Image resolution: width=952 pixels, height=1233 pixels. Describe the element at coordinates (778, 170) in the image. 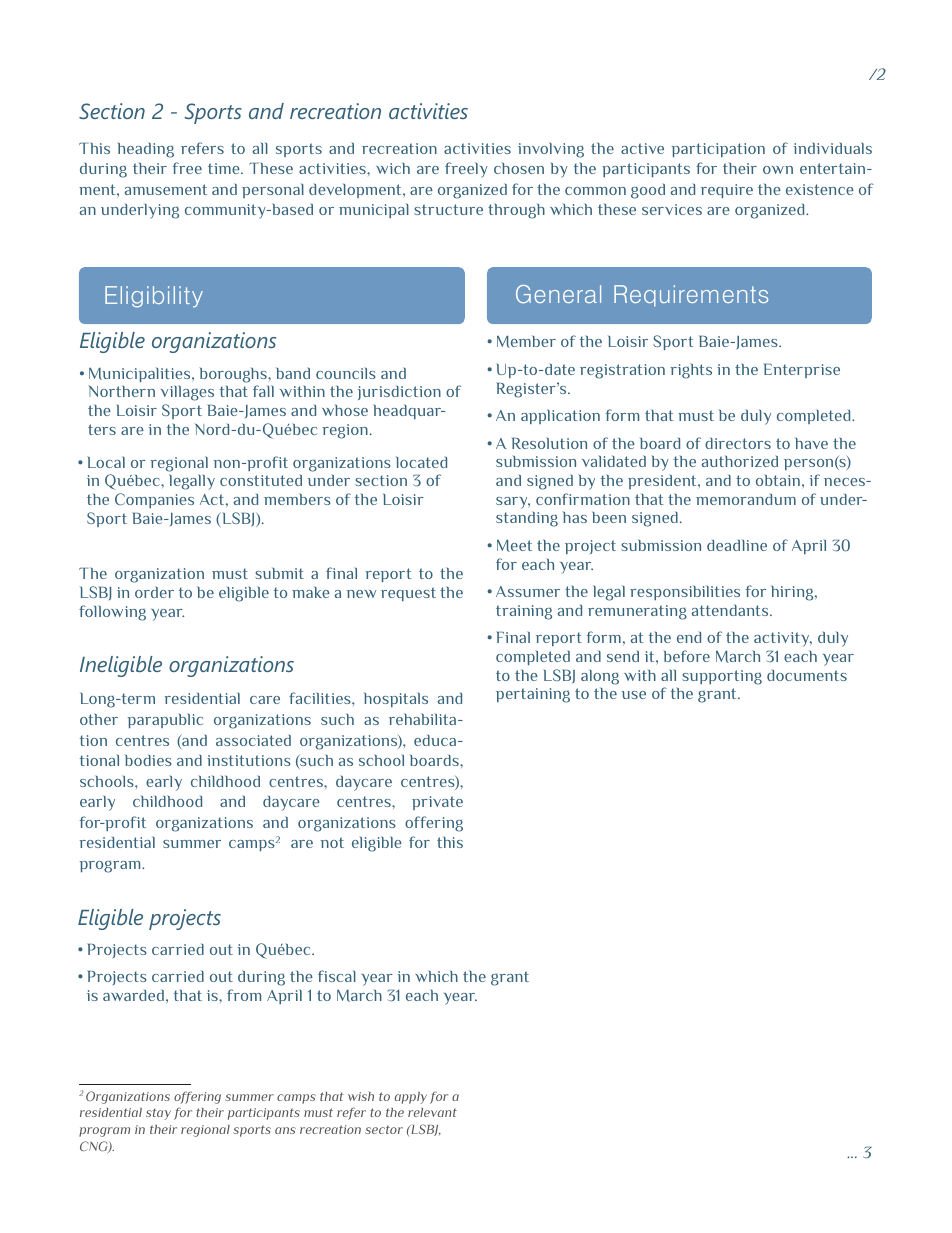

I see `own` at that location.
